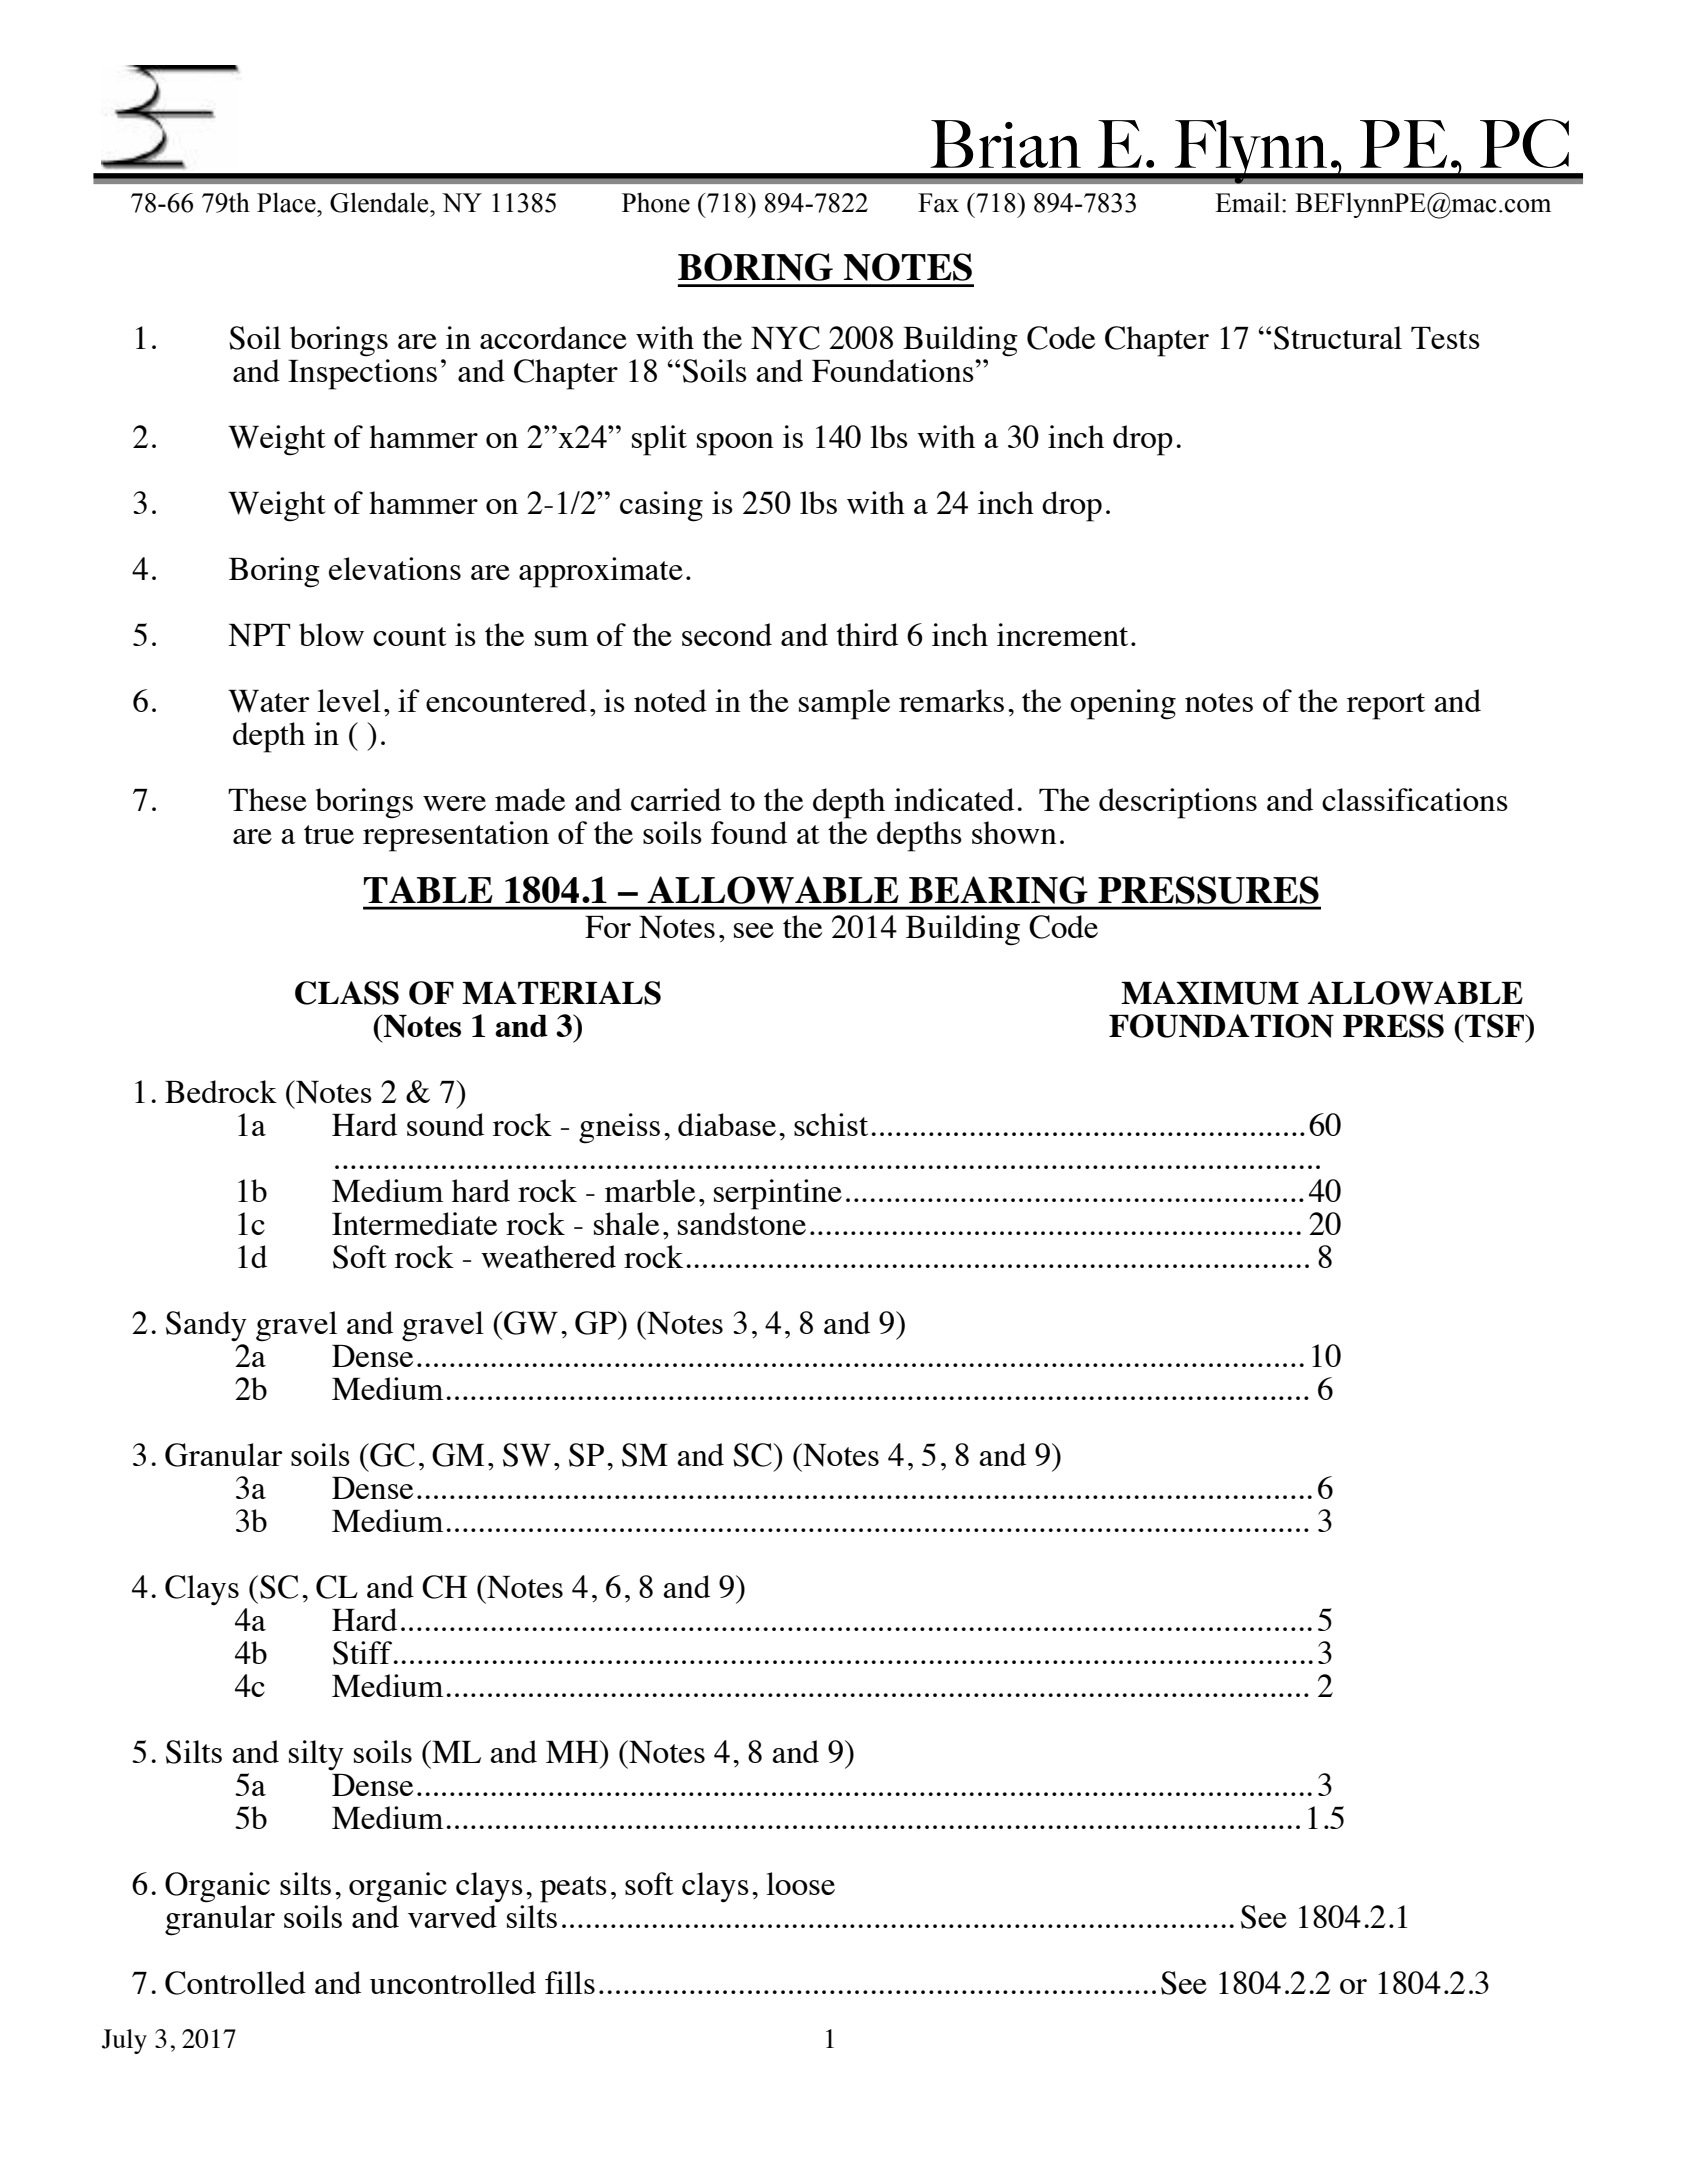 Image resolution: width=1682 pixels, height=2177 pixels. I want to click on Email, so click(1249, 202).
